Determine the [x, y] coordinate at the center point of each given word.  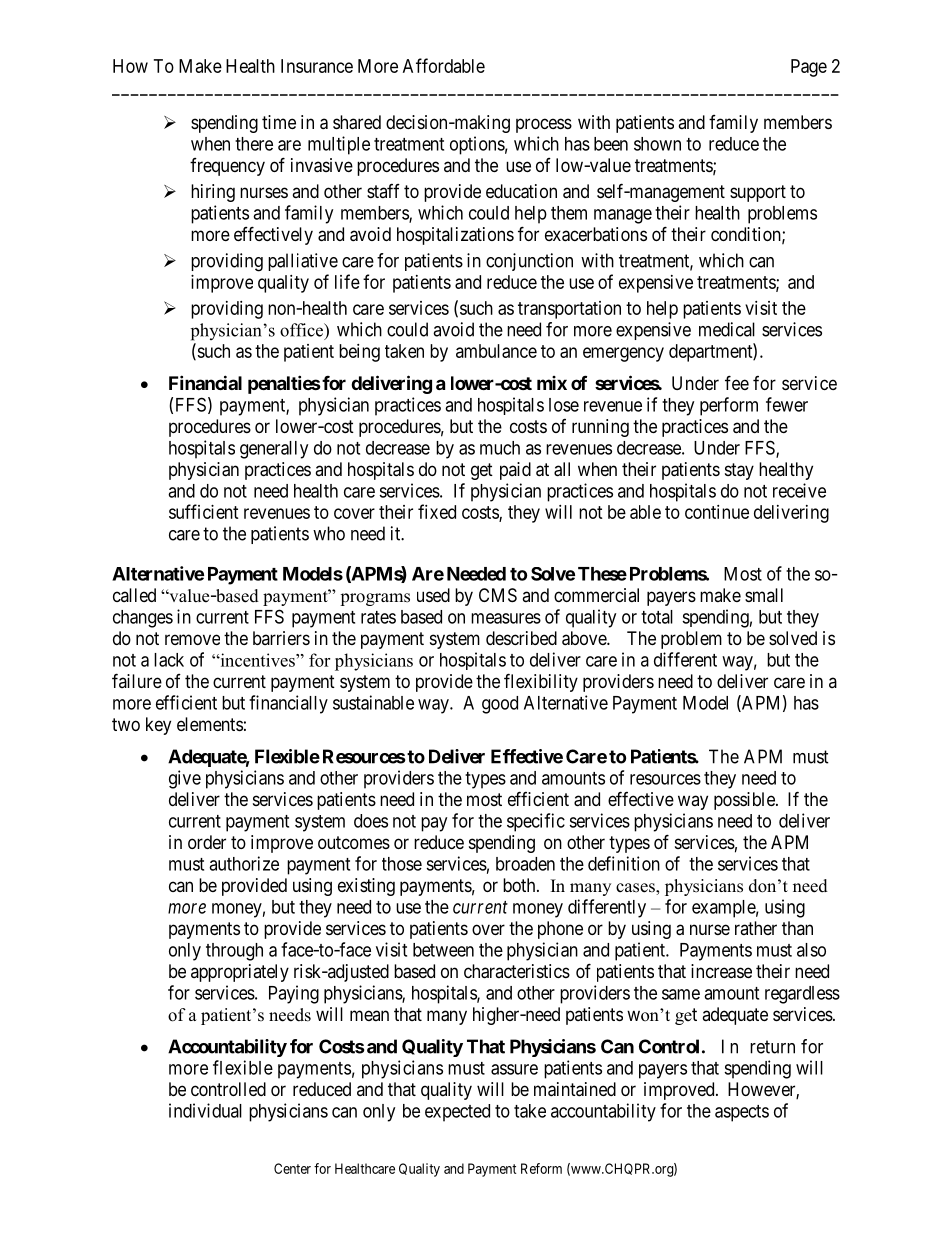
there [254, 144]
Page [809, 68]
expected [457, 1113]
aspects [742, 1113]
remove [192, 639]
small [764, 595]
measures [506, 618]
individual [205, 1110]
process [544, 125]
